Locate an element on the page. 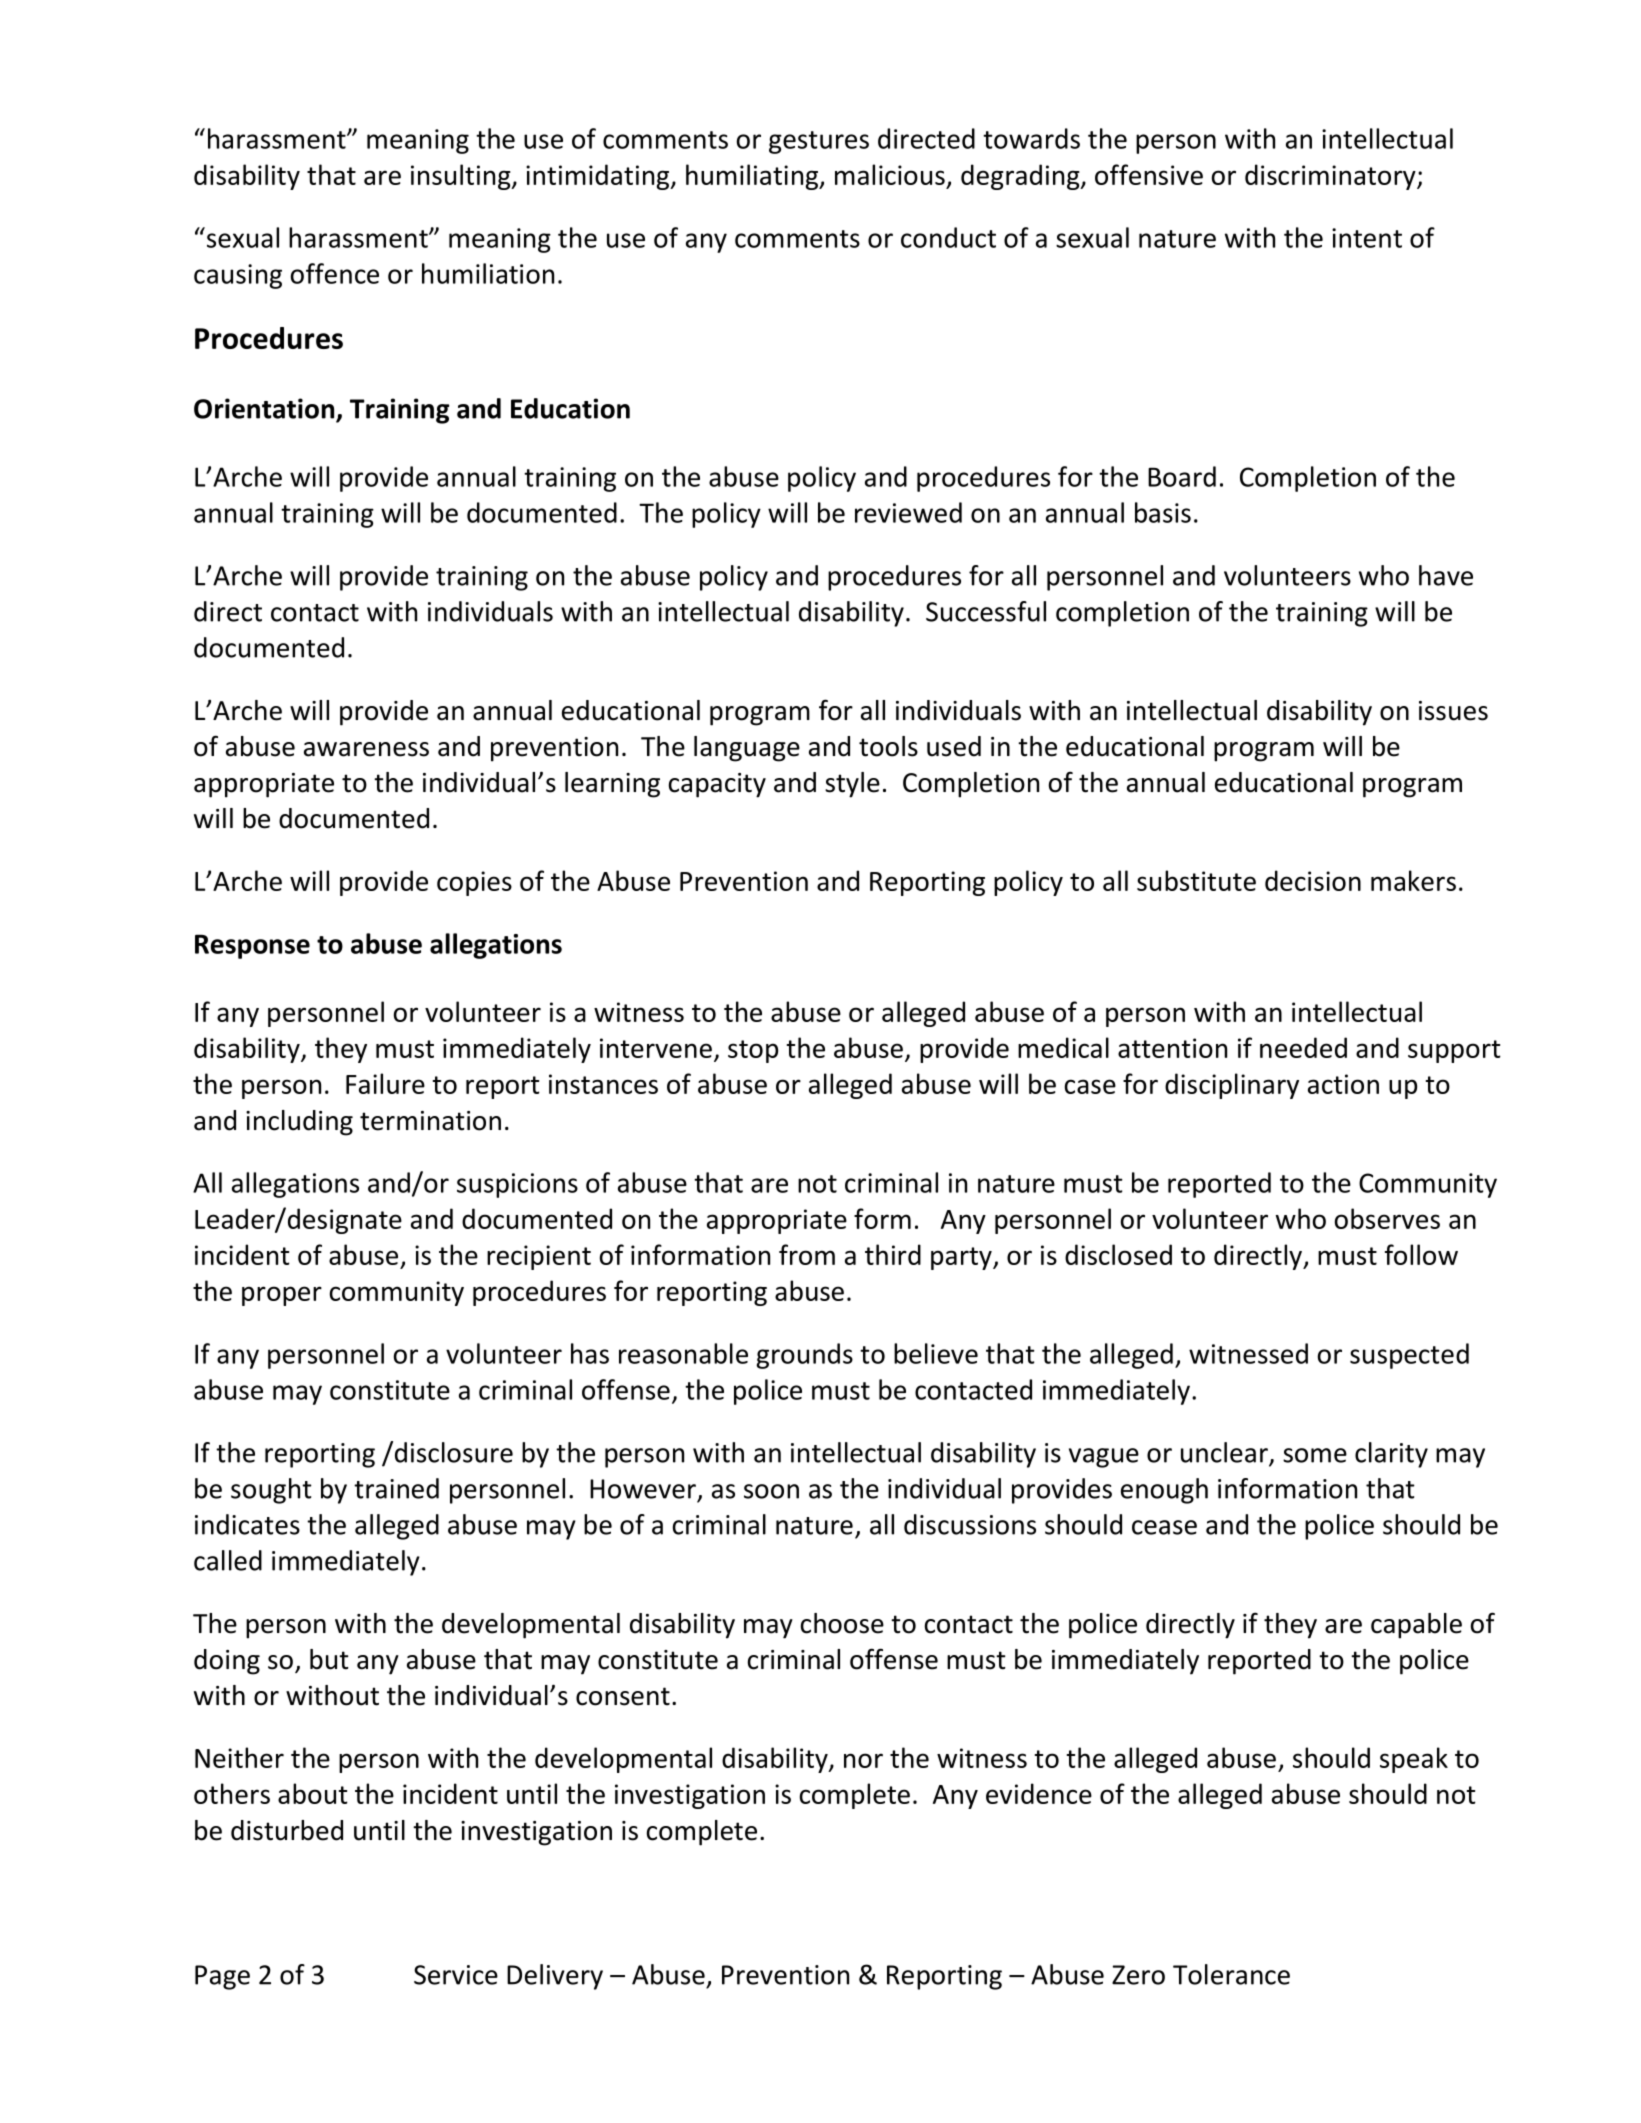  Failure is located at coordinates (385, 1083).
